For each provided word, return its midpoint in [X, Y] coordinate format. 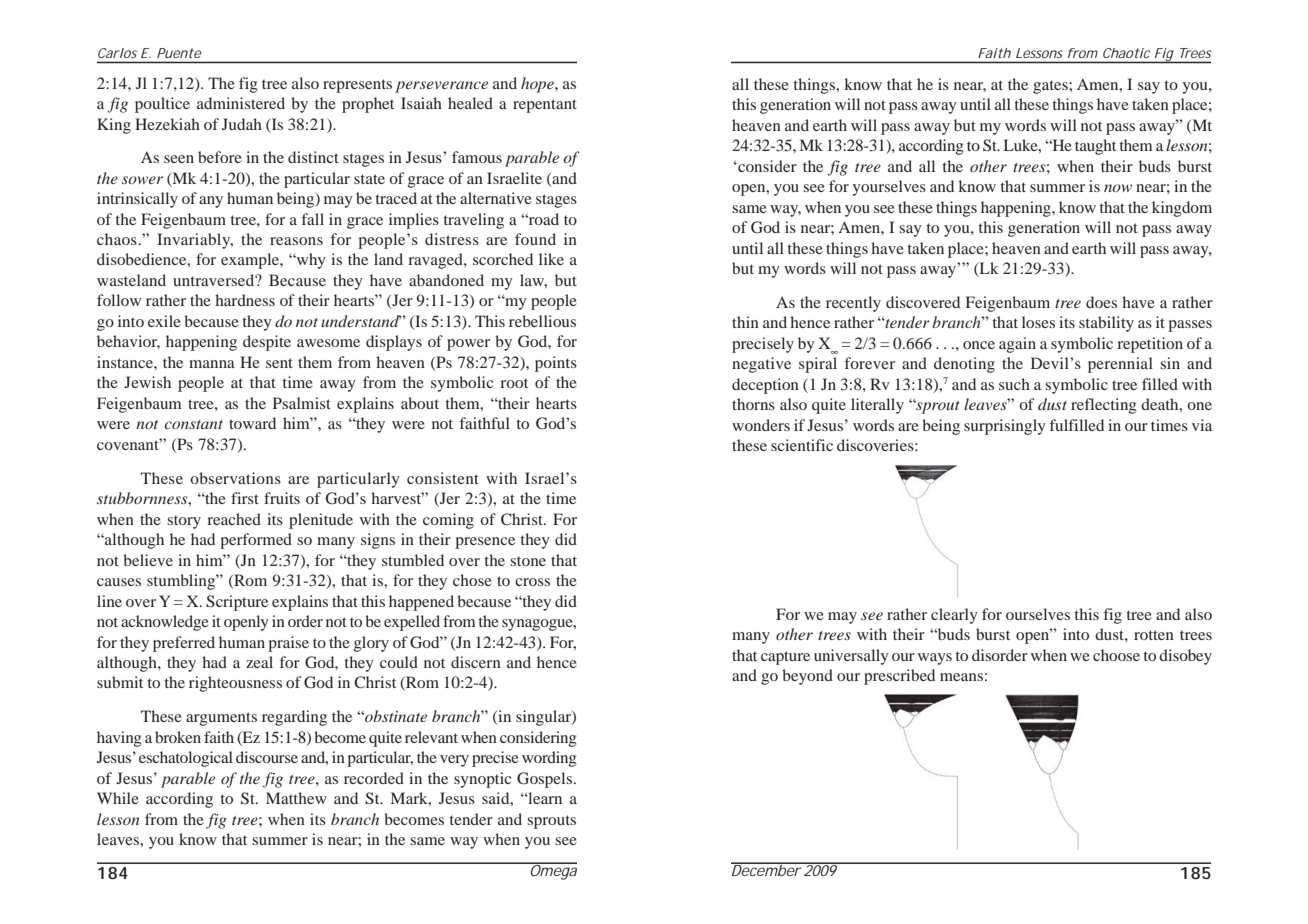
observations [235, 478]
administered [241, 103]
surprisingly [1005, 427]
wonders [761, 425]
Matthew [296, 798]
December [766, 869]
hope [538, 85]
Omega [552, 871]
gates [1051, 87]
